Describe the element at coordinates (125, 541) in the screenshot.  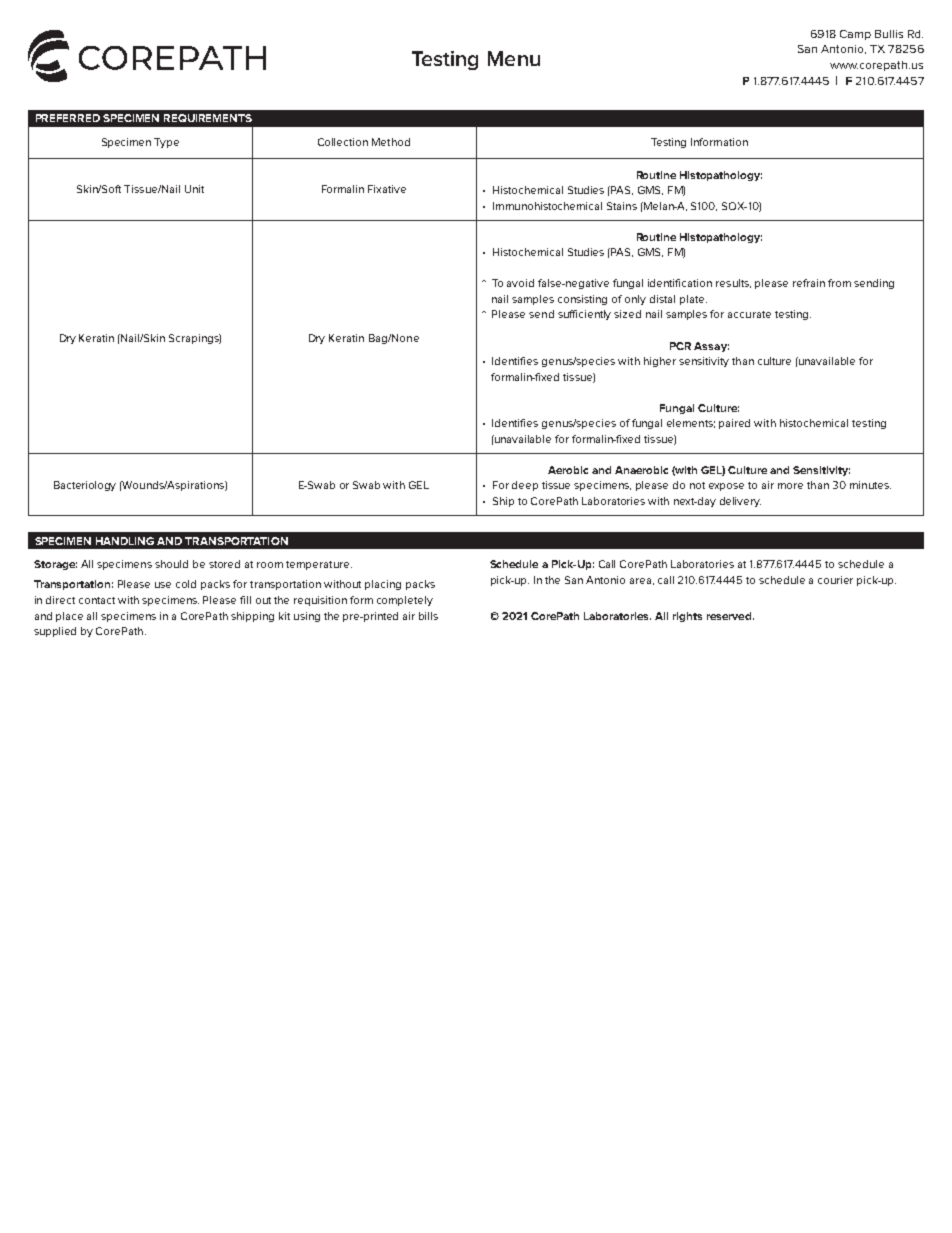
I see `HANDLING` at that location.
